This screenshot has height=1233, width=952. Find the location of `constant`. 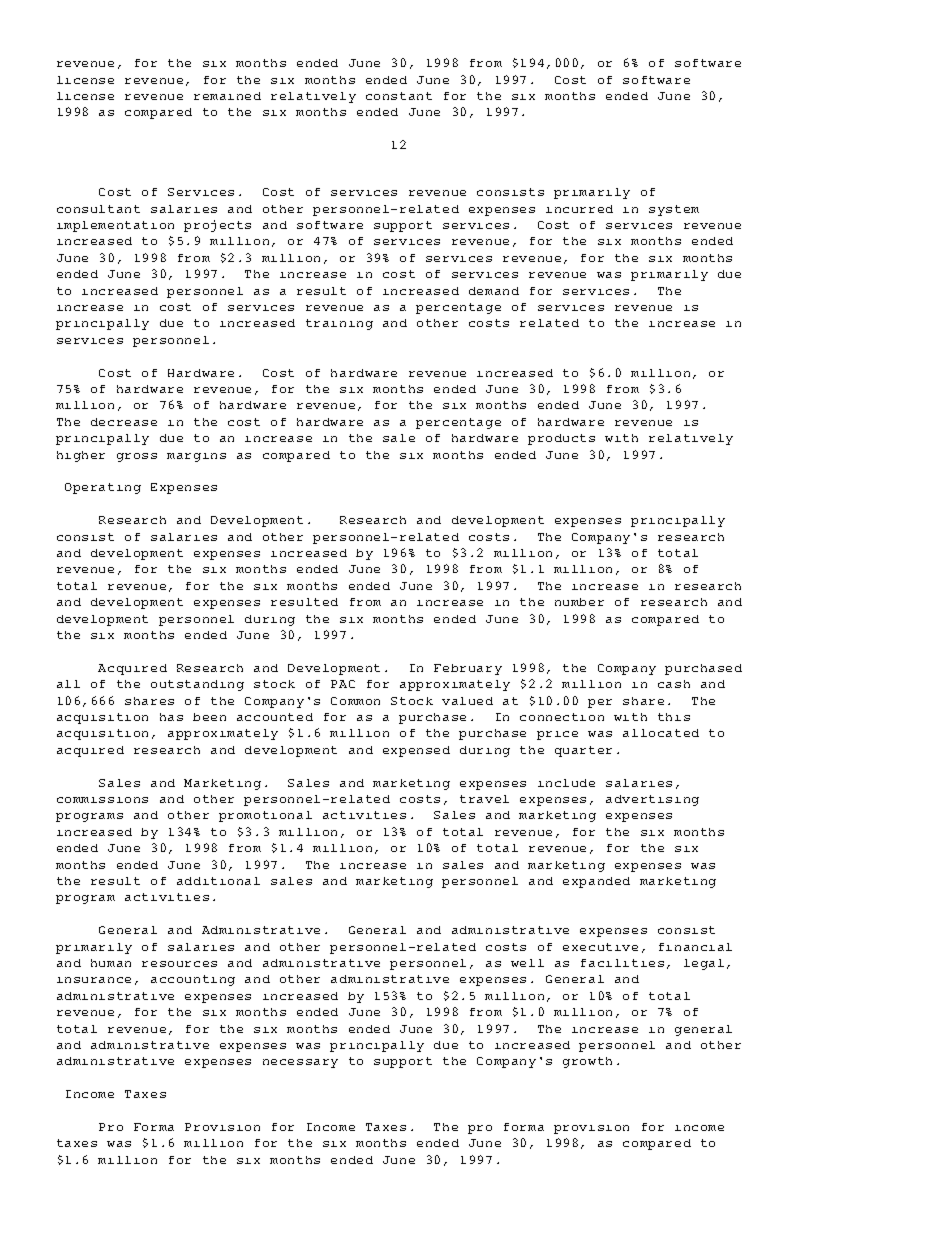

constant is located at coordinates (399, 96).
